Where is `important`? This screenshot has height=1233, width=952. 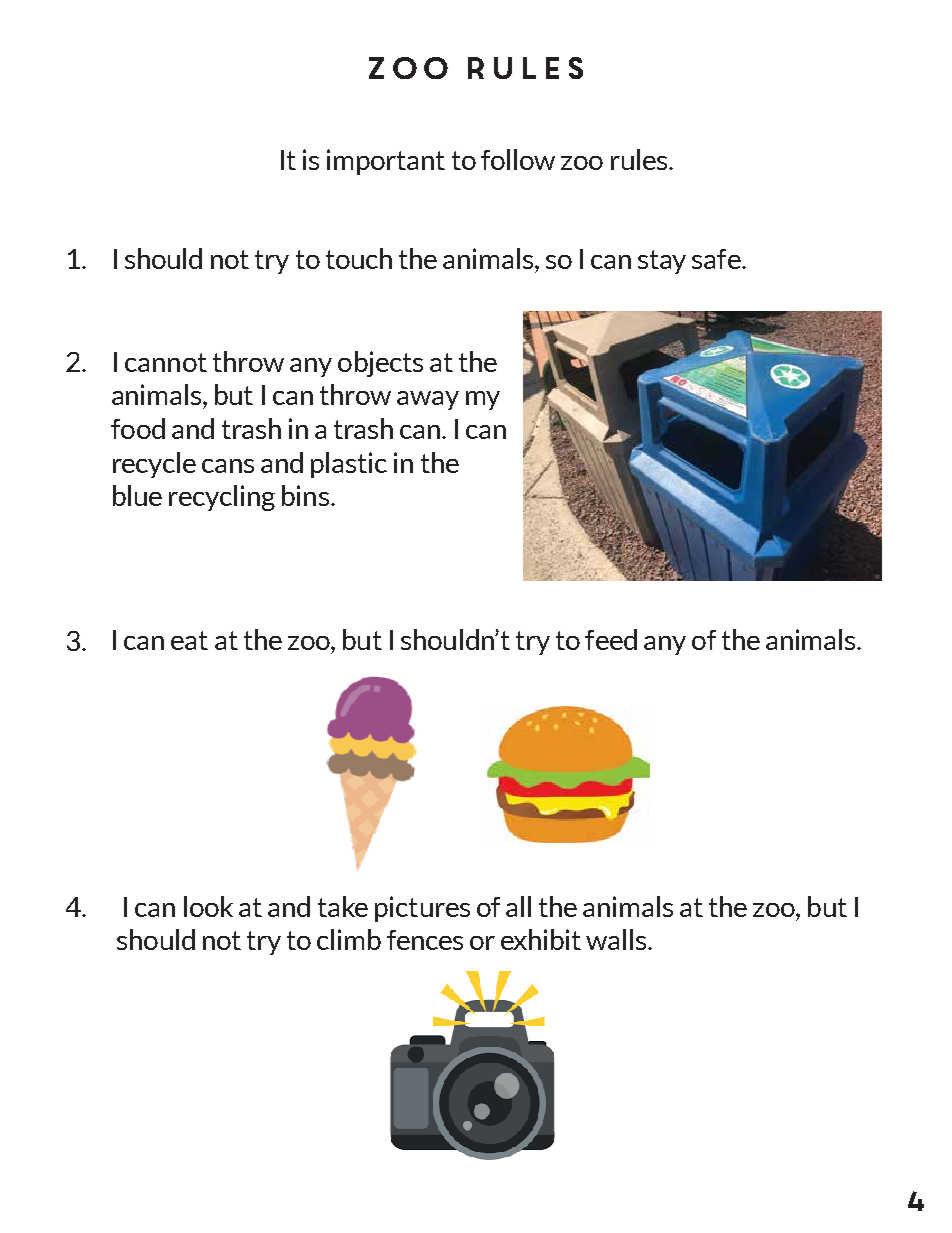 important is located at coordinates (386, 162).
